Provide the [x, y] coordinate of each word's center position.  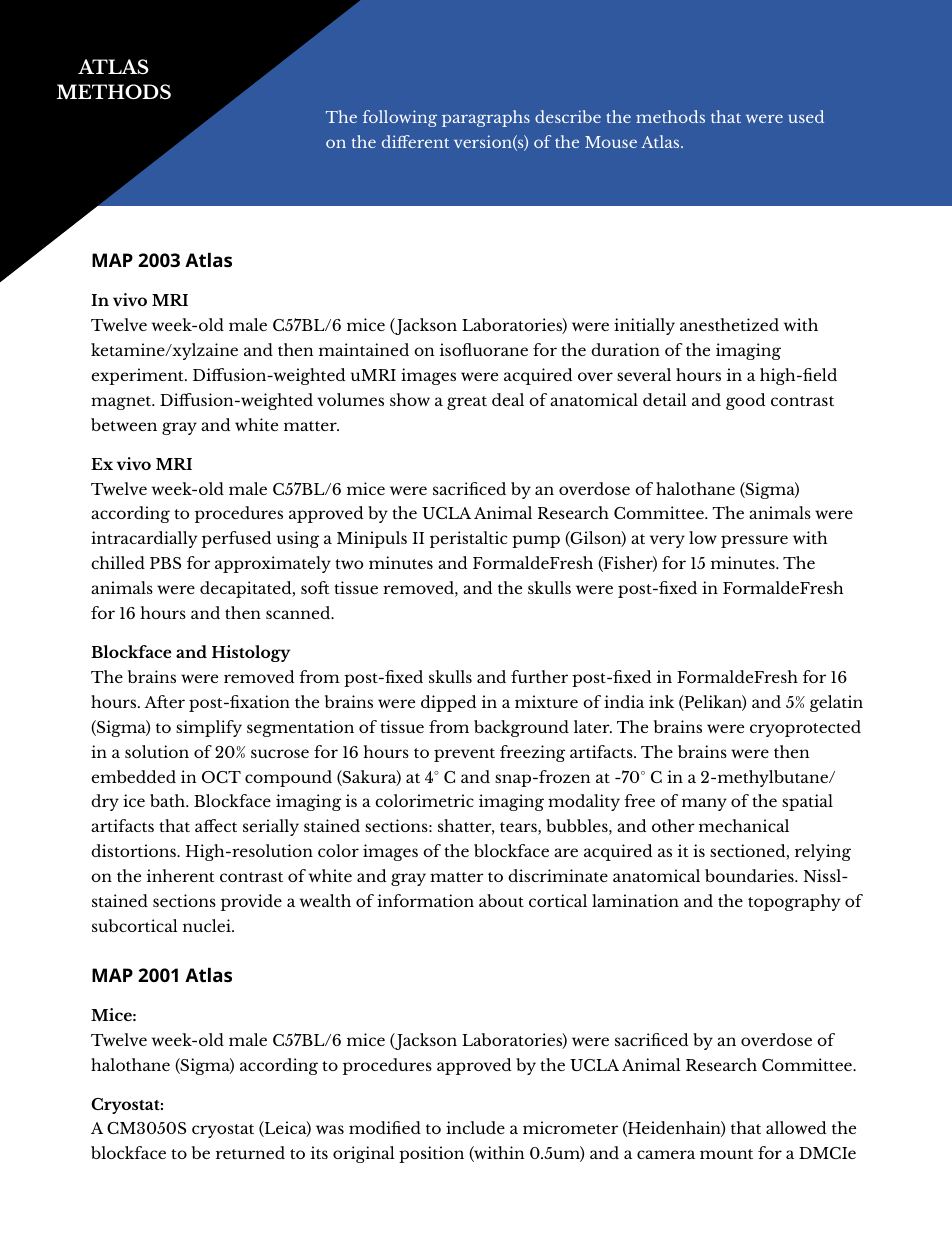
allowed [796, 1127]
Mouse [611, 142]
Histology [251, 653]
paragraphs [486, 118]
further [539, 676]
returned [250, 1152]
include [475, 1127]
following [400, 118]
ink [661, 701]
